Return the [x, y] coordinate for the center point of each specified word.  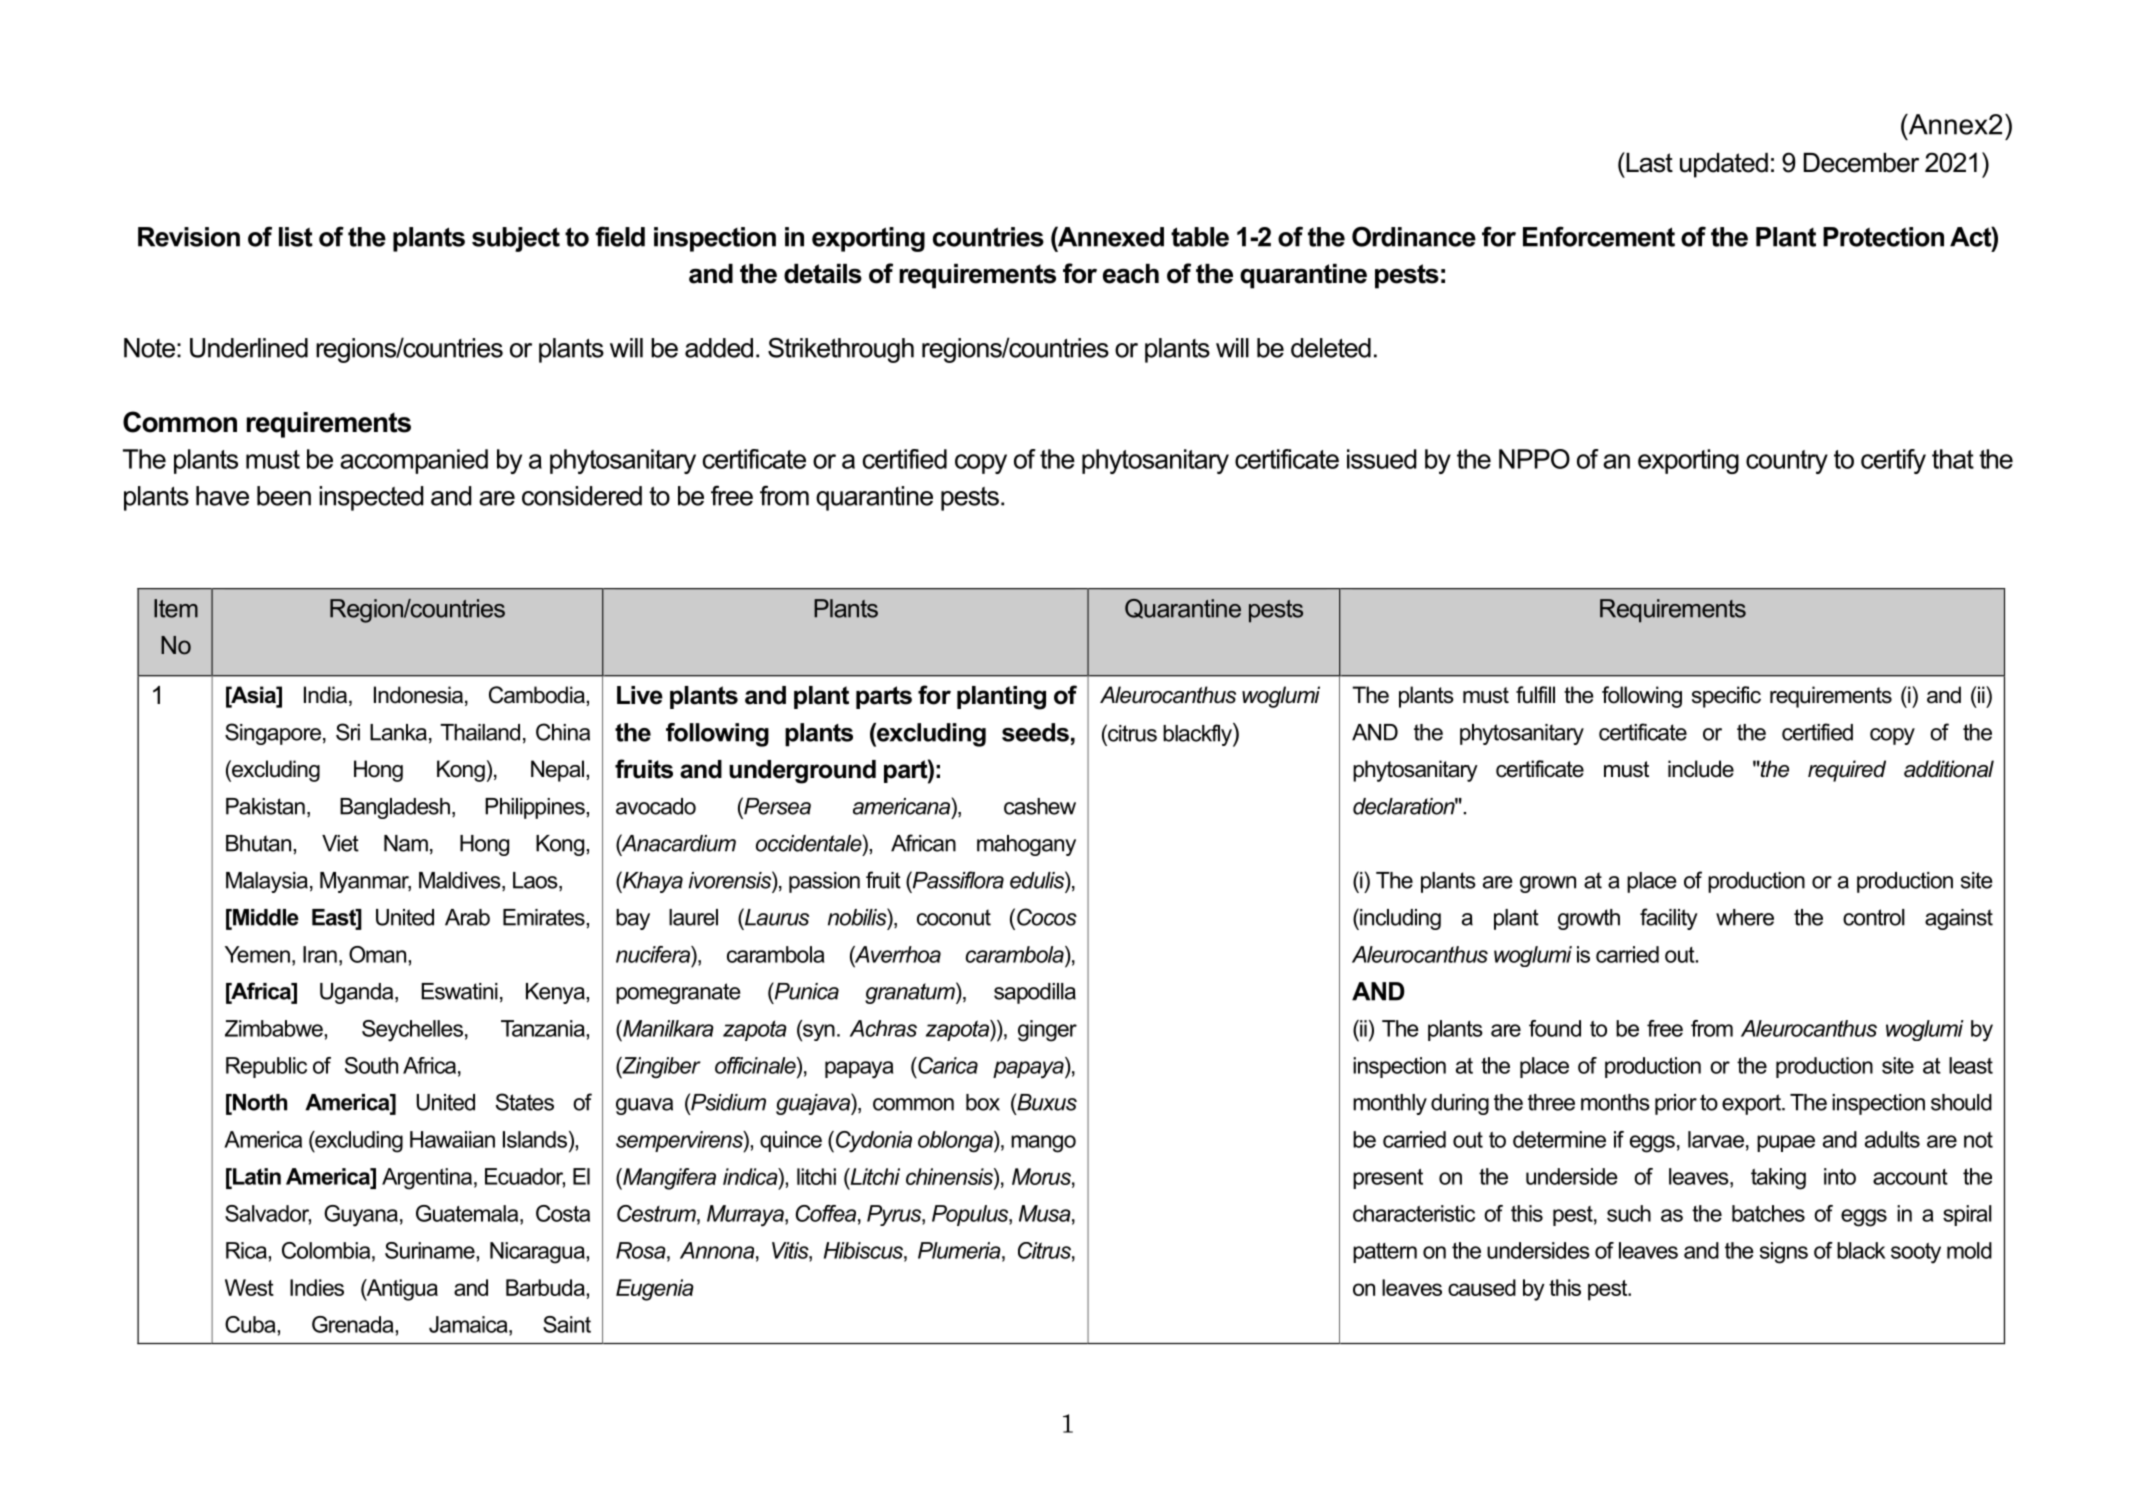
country [1787, 462]
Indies [317, 1287]
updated [1724, 165]
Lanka [398, 732]
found [1555, 1028]
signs [1784, 1253]
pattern [1385, 1253]
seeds [1035, 732]
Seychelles [412, 1031]
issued [1382, 459]
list [296, 237]
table [1200, 237]
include [1701, 769]
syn [818, 1033]
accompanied [414, 461]
